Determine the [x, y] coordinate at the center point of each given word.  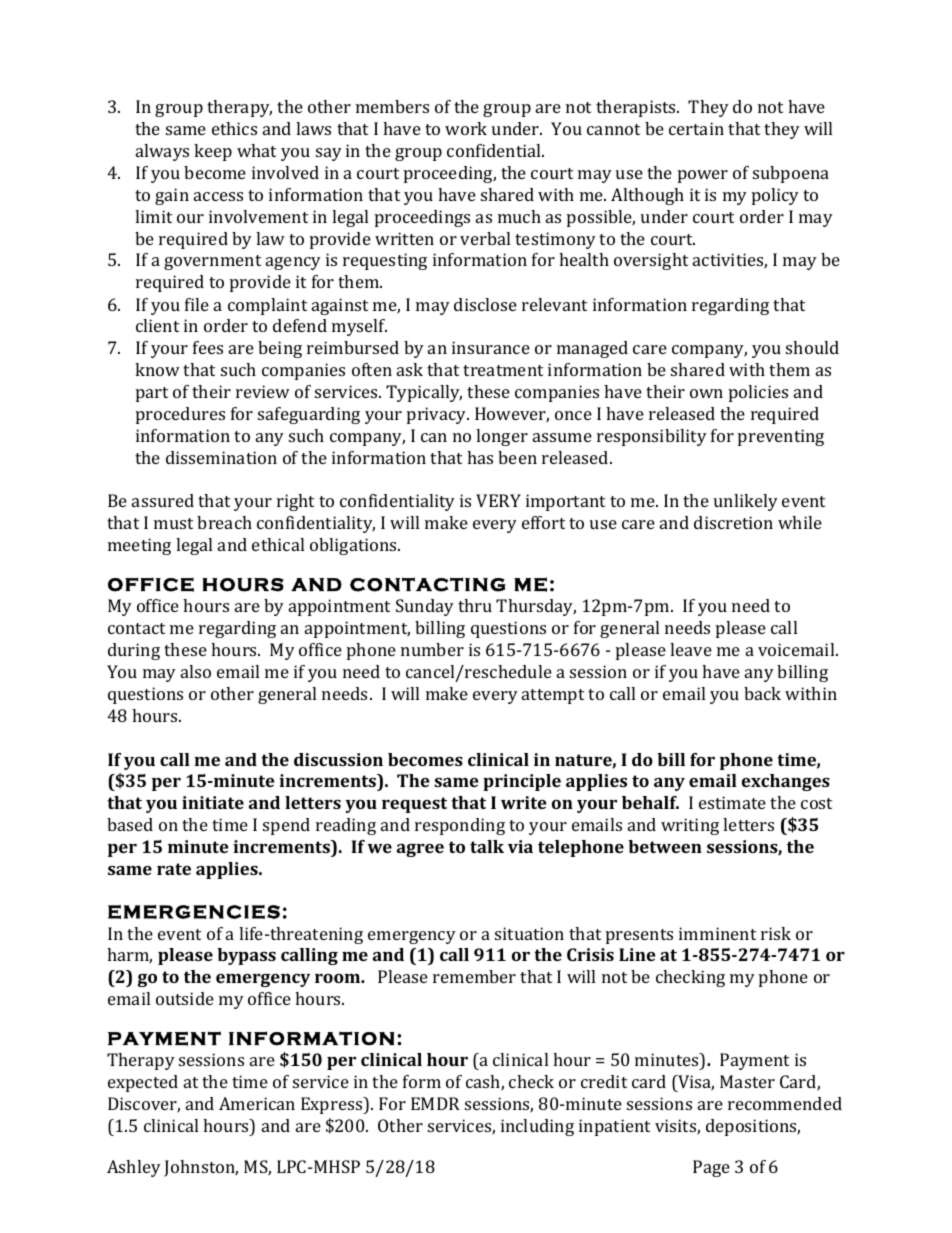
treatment [503, 370]
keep [213, 152]
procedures [180, 415]
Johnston [201, 1168]
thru [475, 605]
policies [758, 393]
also [196, 671]
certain [696, 128]
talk [487, 846]
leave [691, 649]
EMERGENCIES [194, 912]
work [466, 128]
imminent [717, 933]
